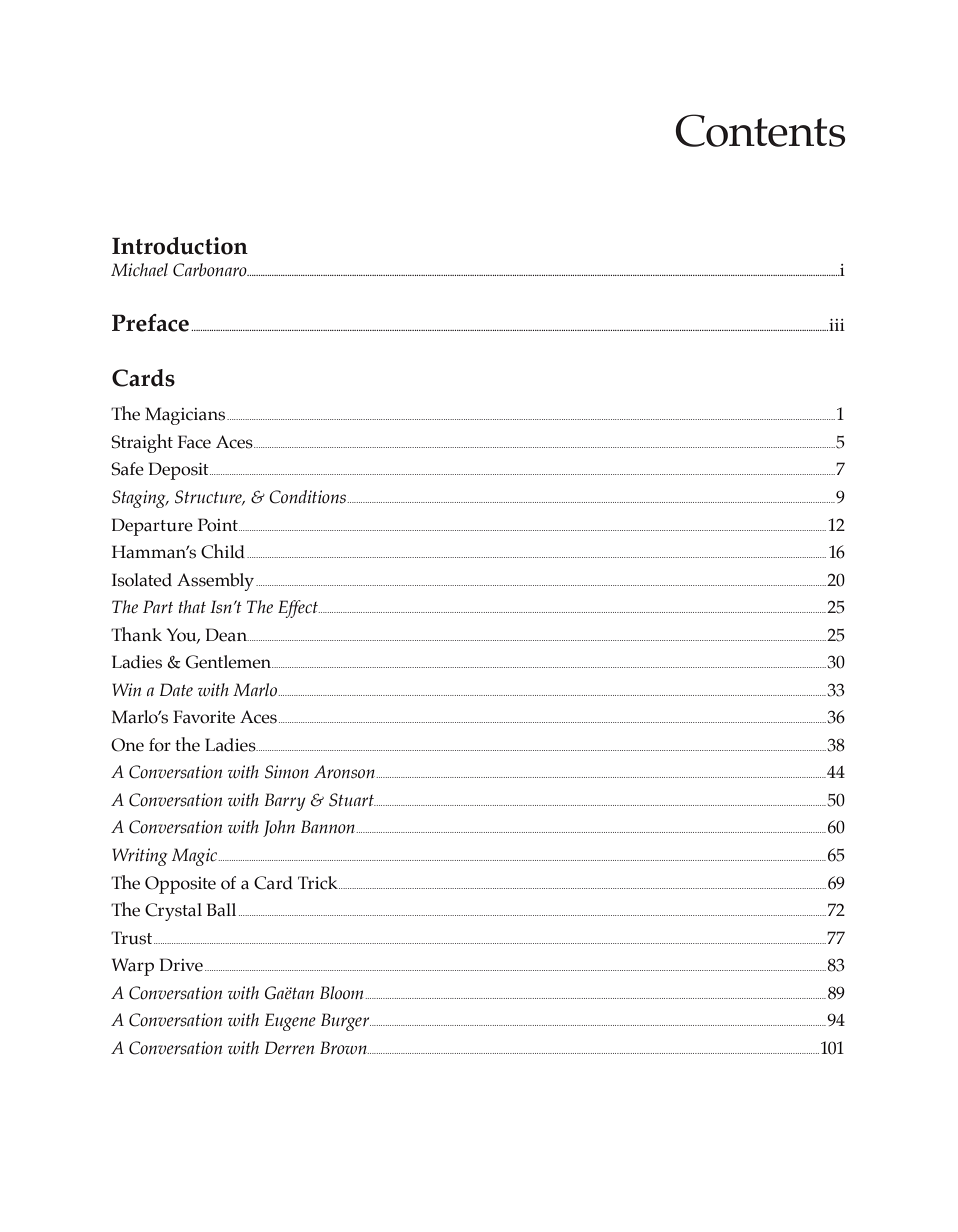 This screenshot has height=1232, width=958. Describe the element at coordinates (180, 246) in the screenshot. I see `Introduction` at that location.
